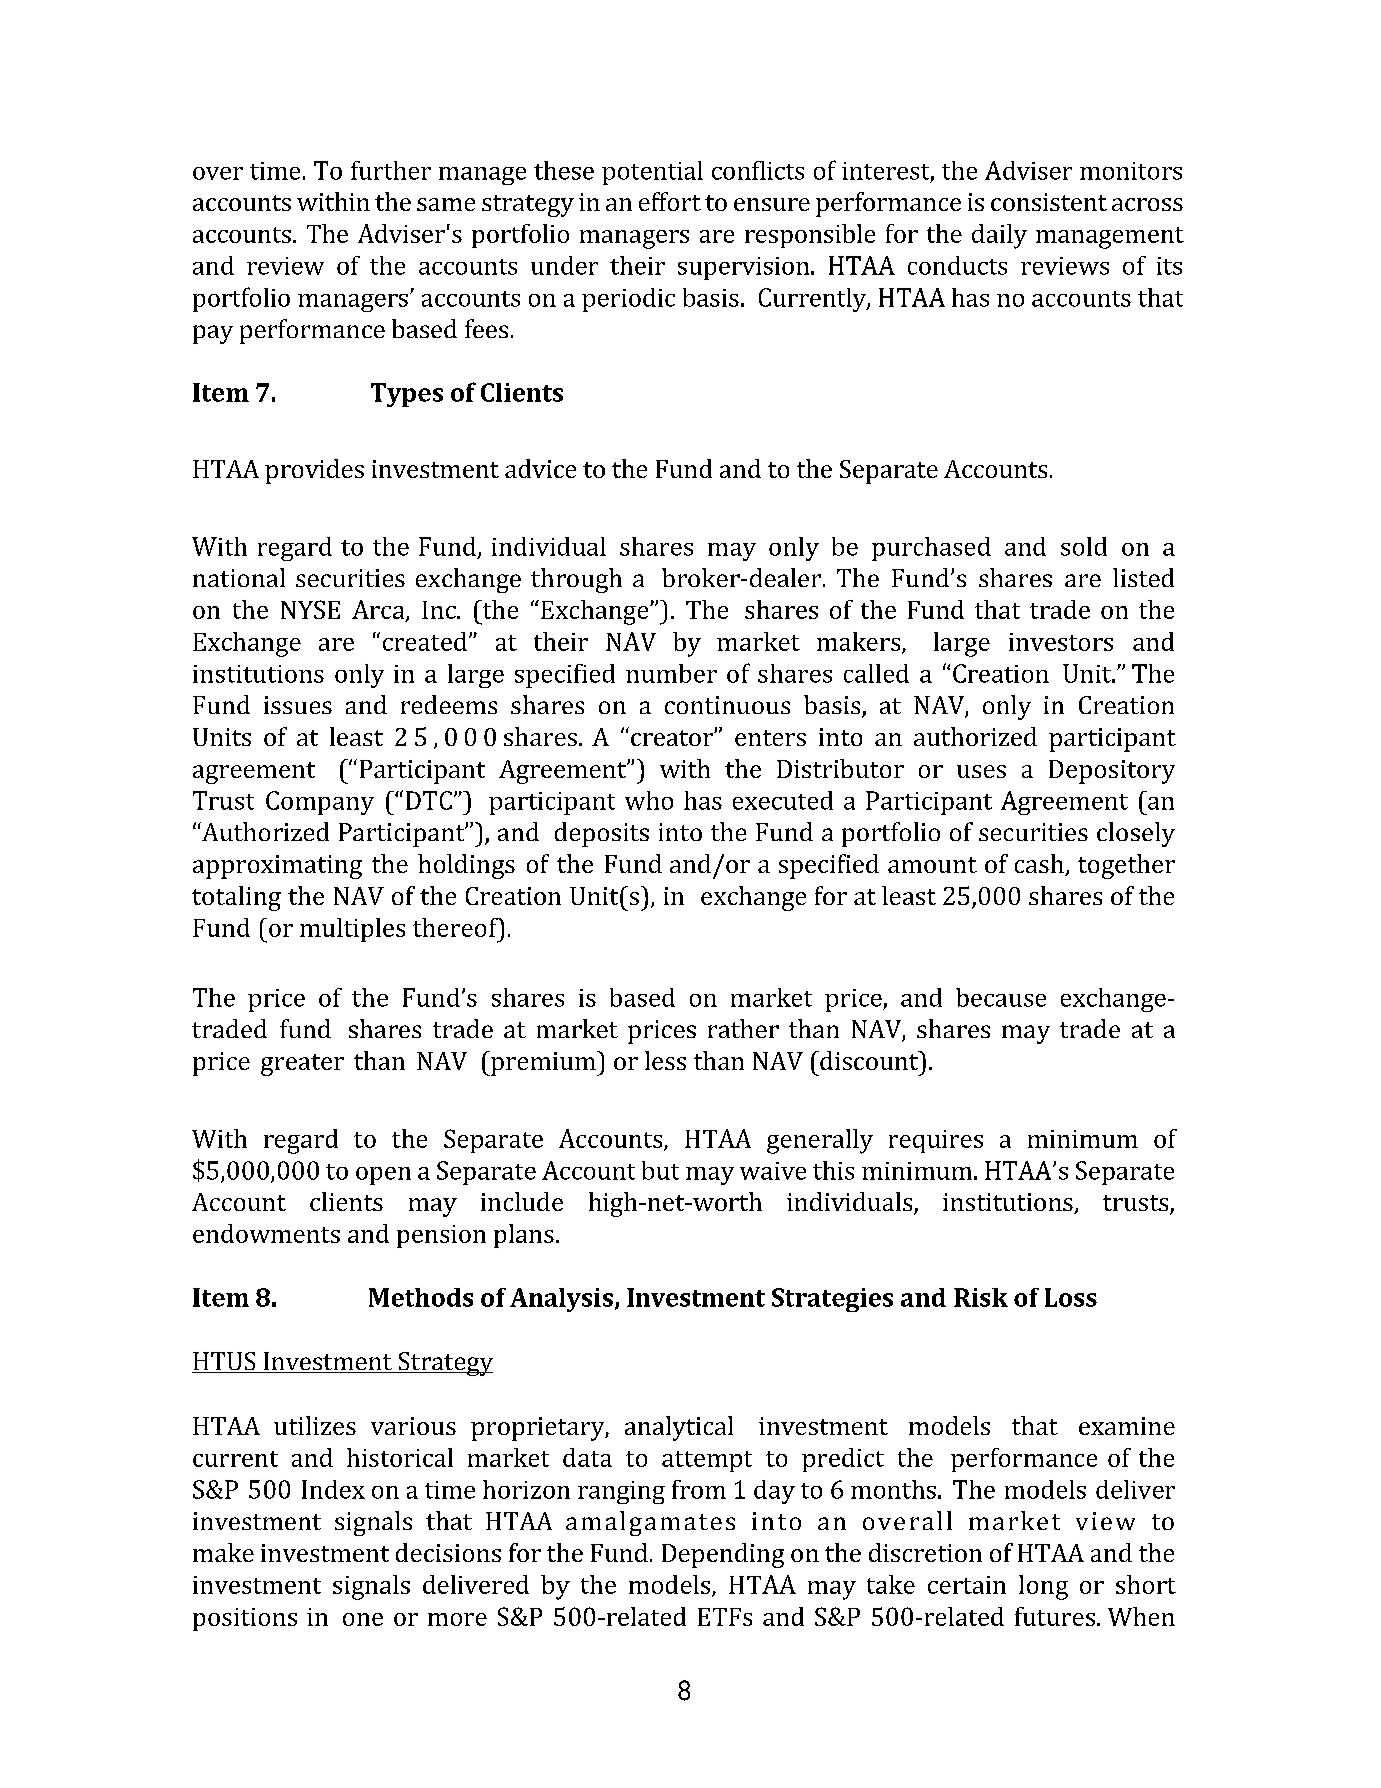 Image resolution: width=1381 pixels, height=1788 pixels. I want to click on further, so click(391, 170).
